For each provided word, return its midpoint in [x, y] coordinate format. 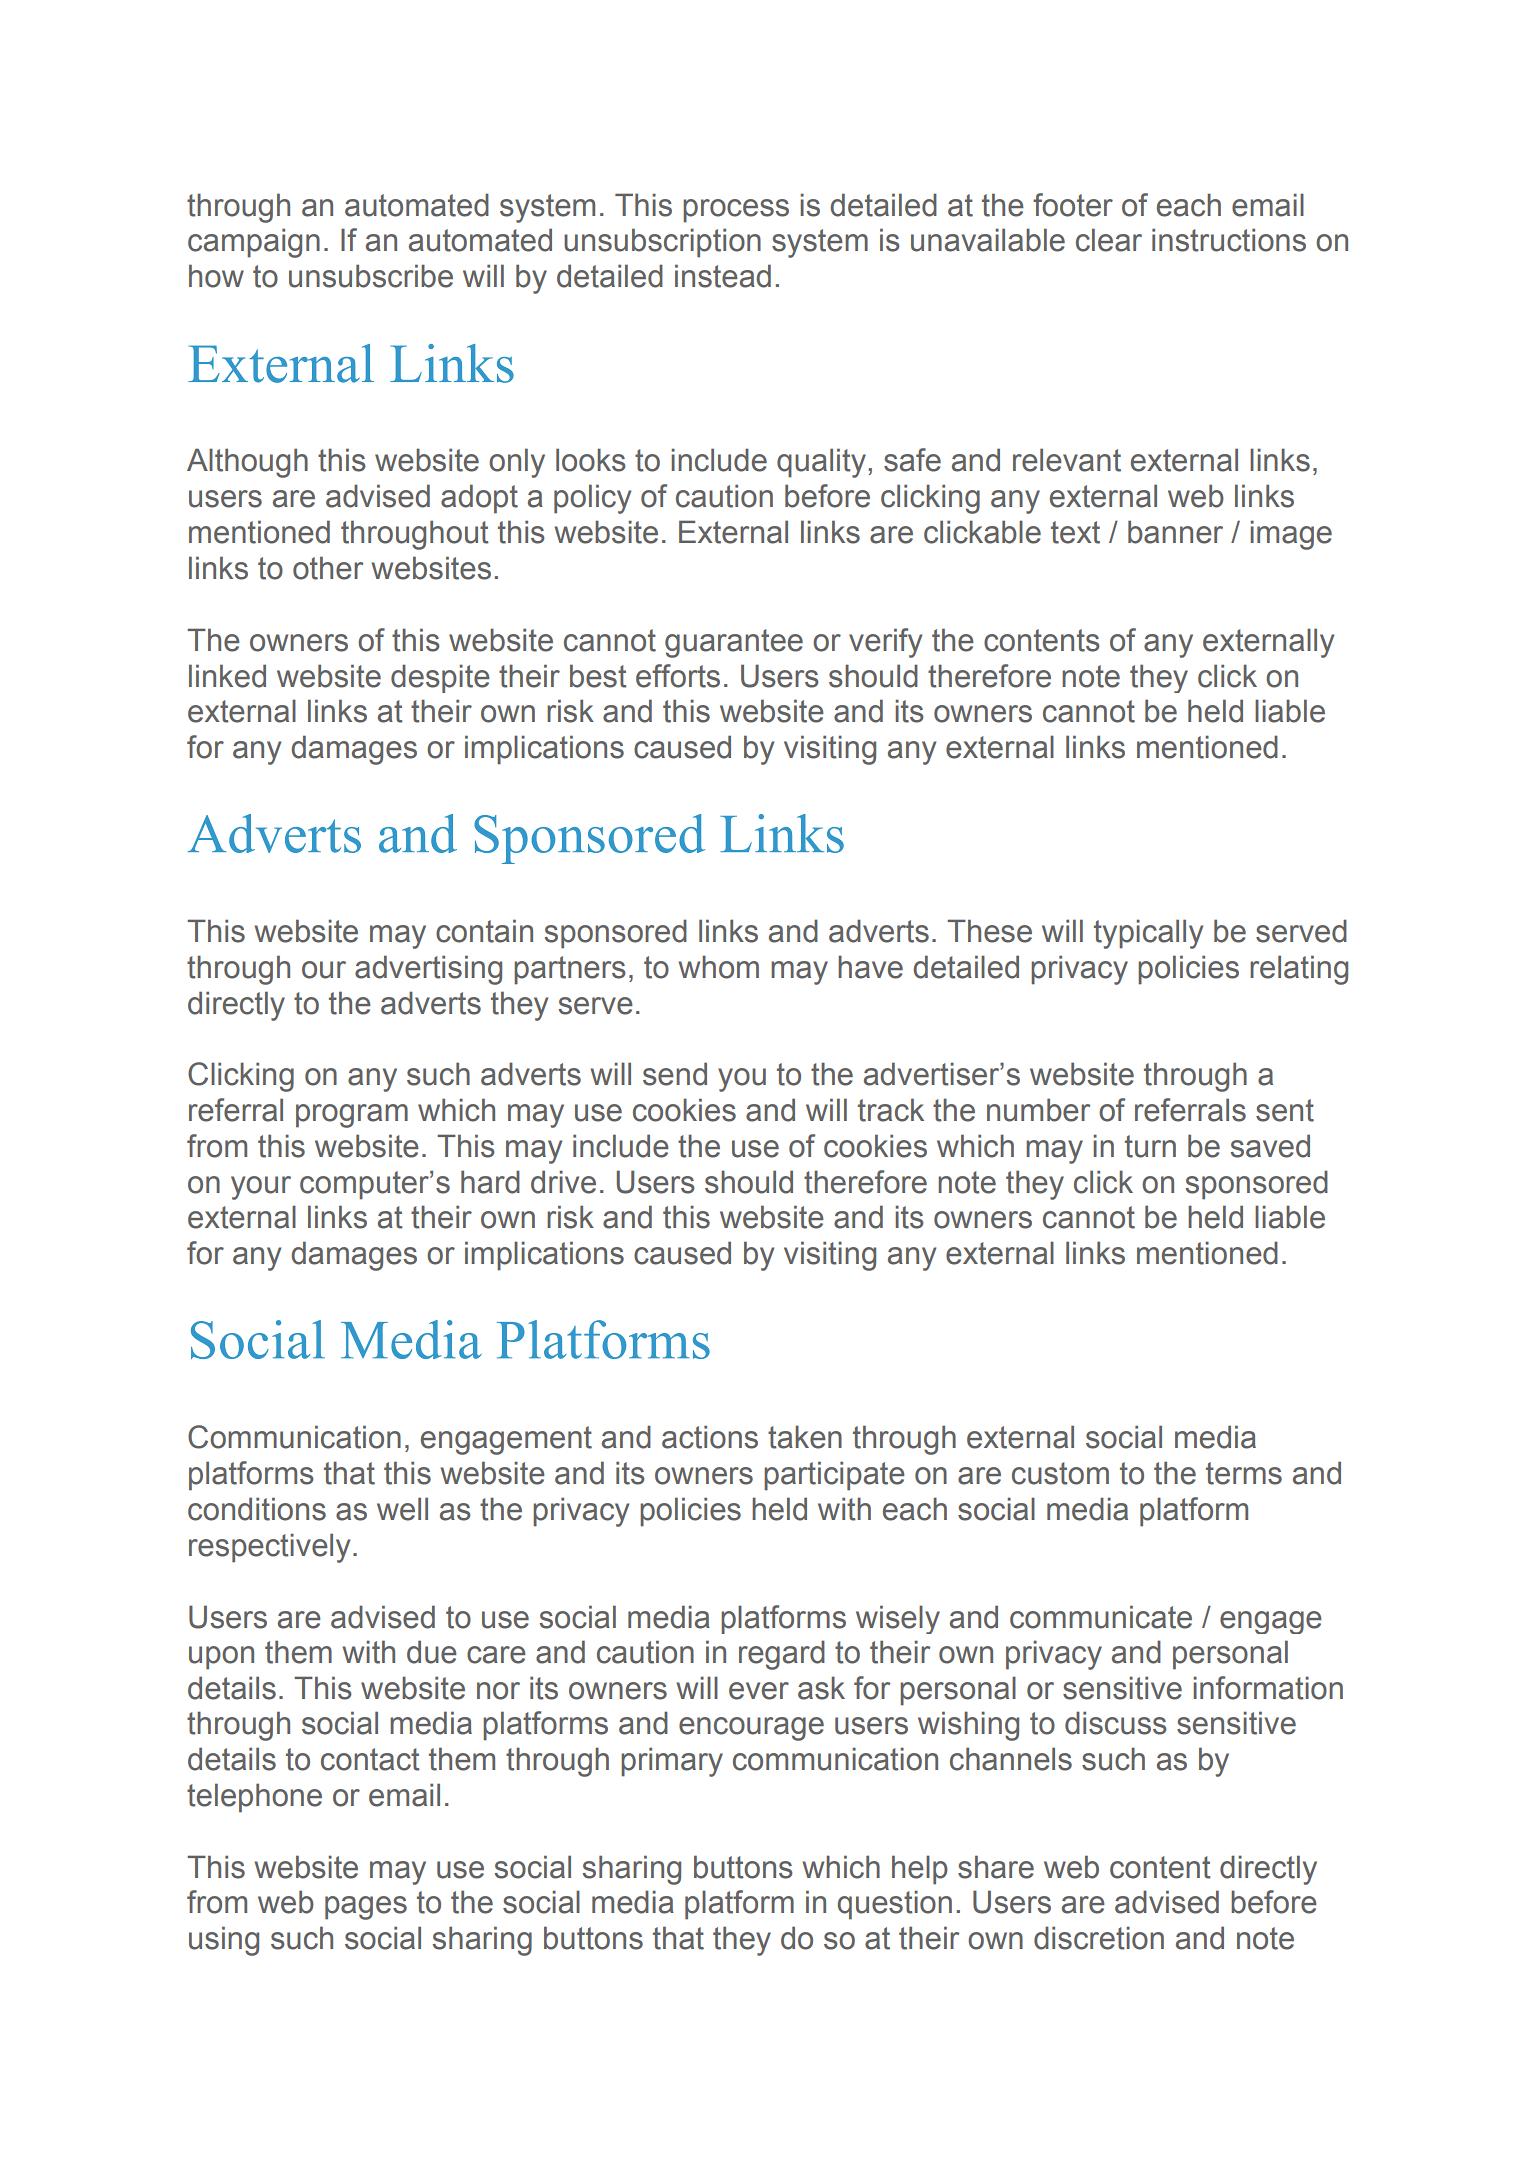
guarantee [734, 643]
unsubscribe [371, 276]
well [402, 1509]
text [1075, 532]
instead [723, 276]
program [352, 1116]
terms [1244, 1473]
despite [440, 678]
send [675, 1074]
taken [805, 1437]
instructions [1229, 240]
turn [1150, 1146]
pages [366, 1908]
